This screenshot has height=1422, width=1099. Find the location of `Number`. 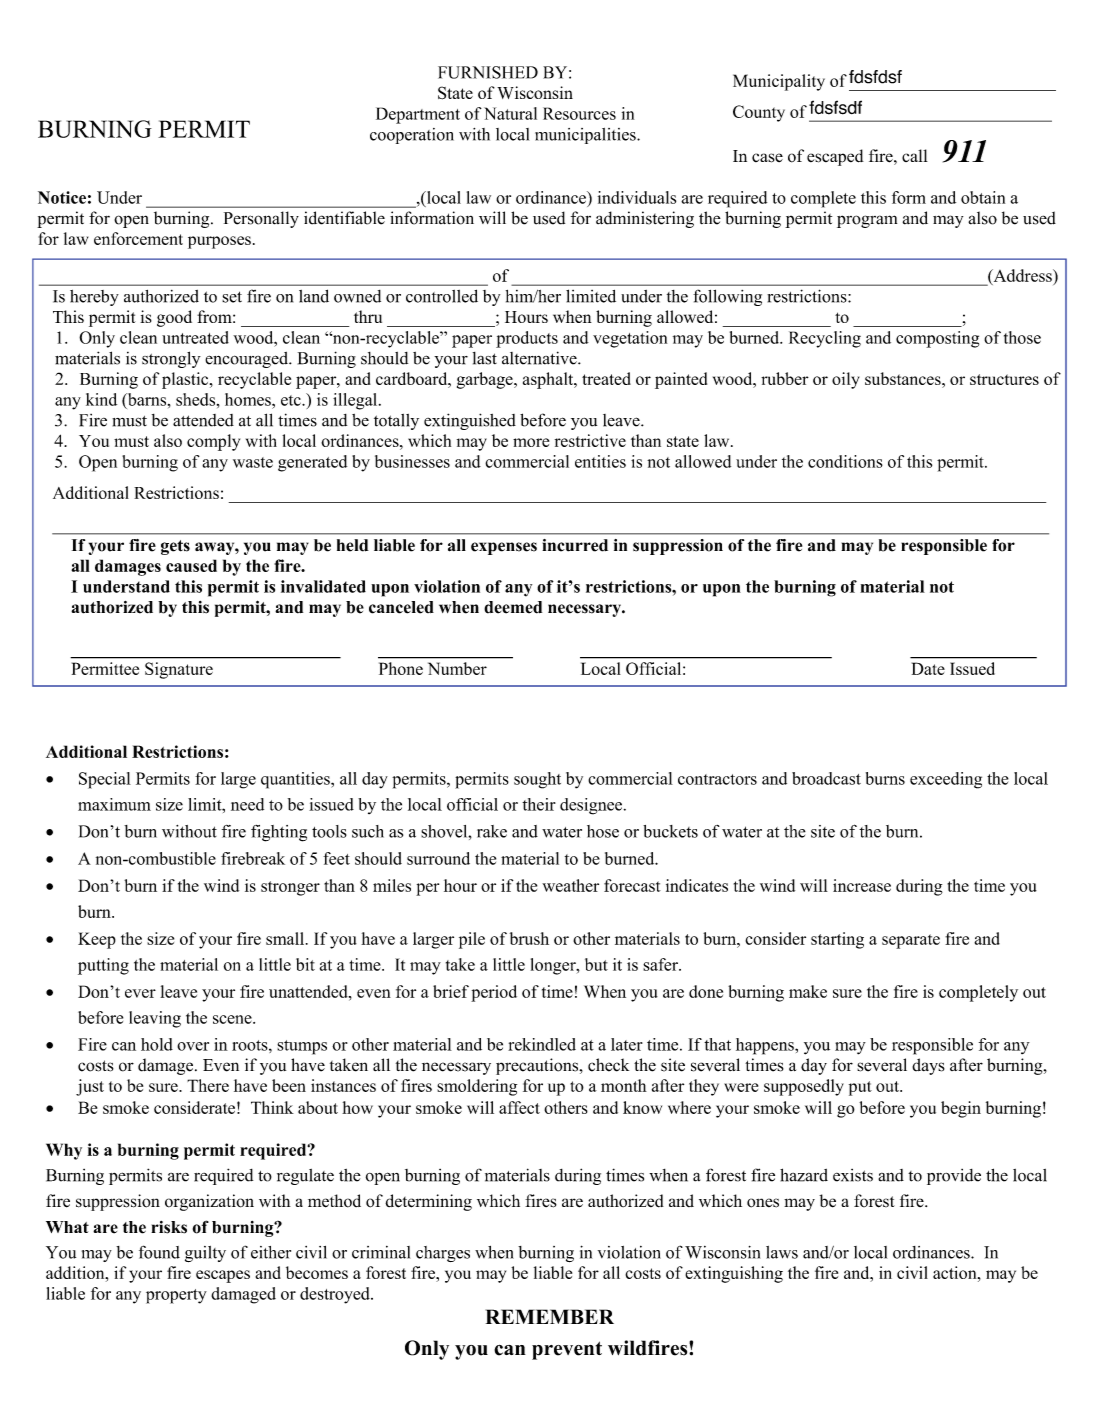

Number is located at coordinates (457, 668).
